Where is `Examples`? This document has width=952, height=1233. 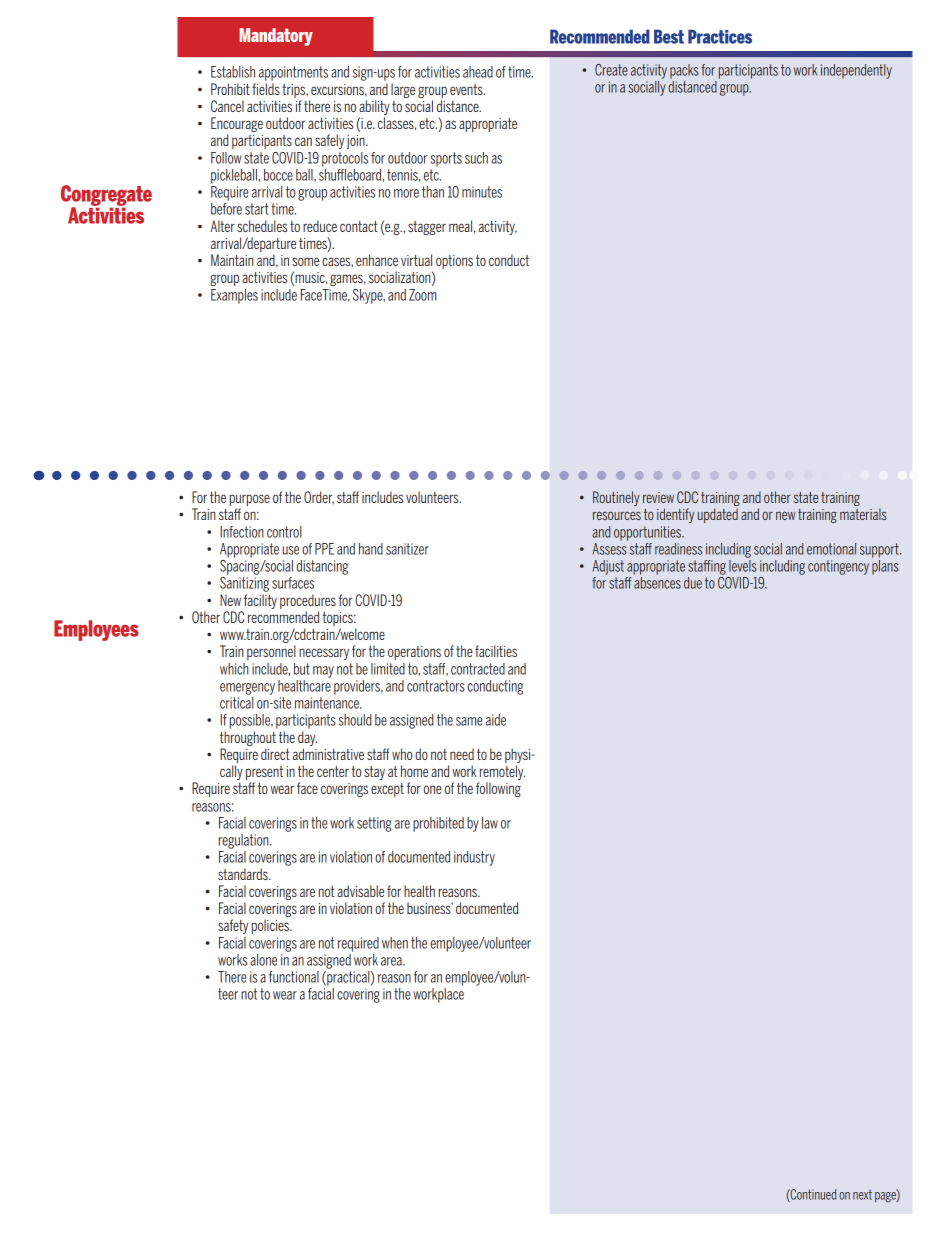 Examples is located at coordinates (234, 296).
